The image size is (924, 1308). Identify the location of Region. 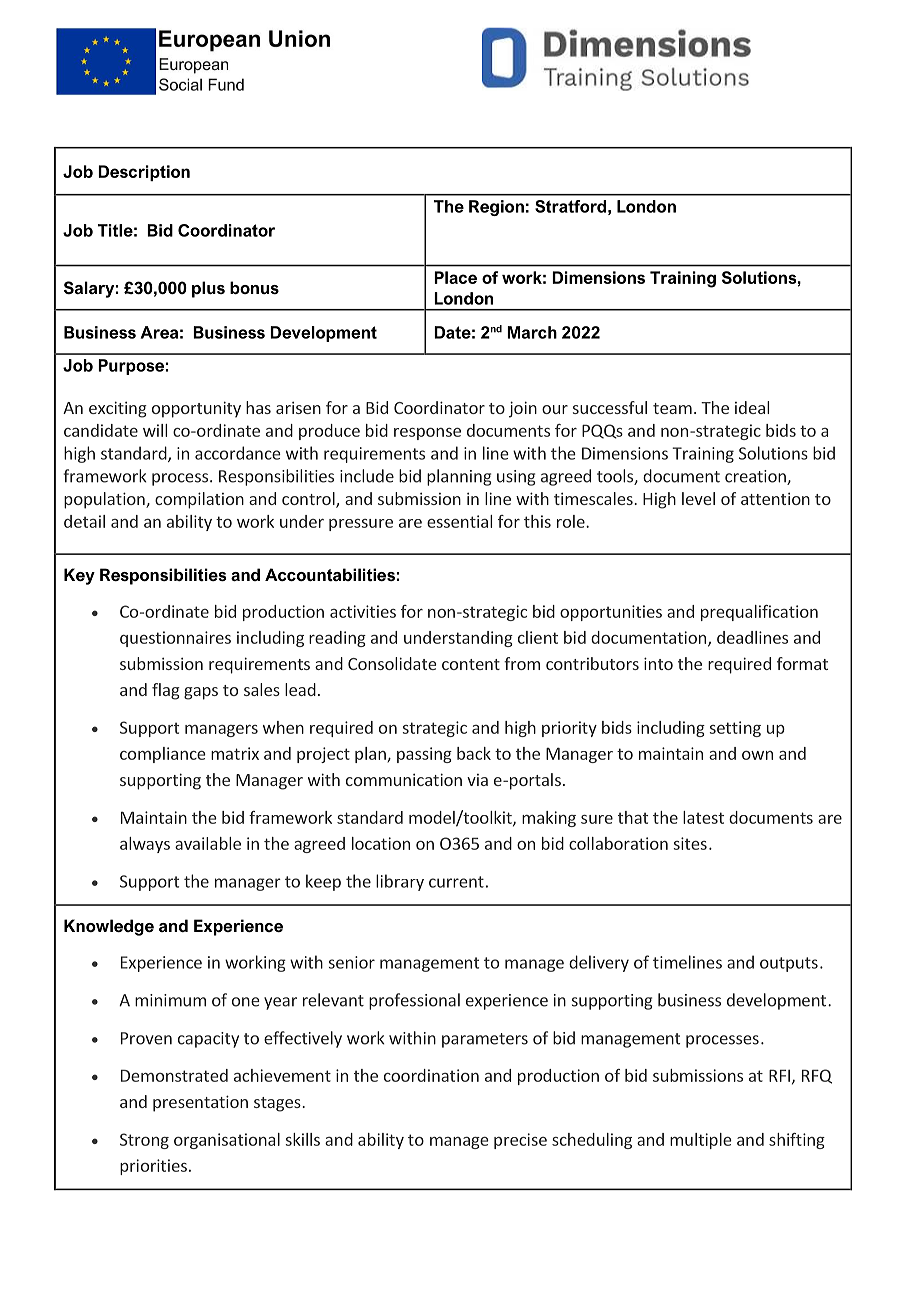
(496, 208).
